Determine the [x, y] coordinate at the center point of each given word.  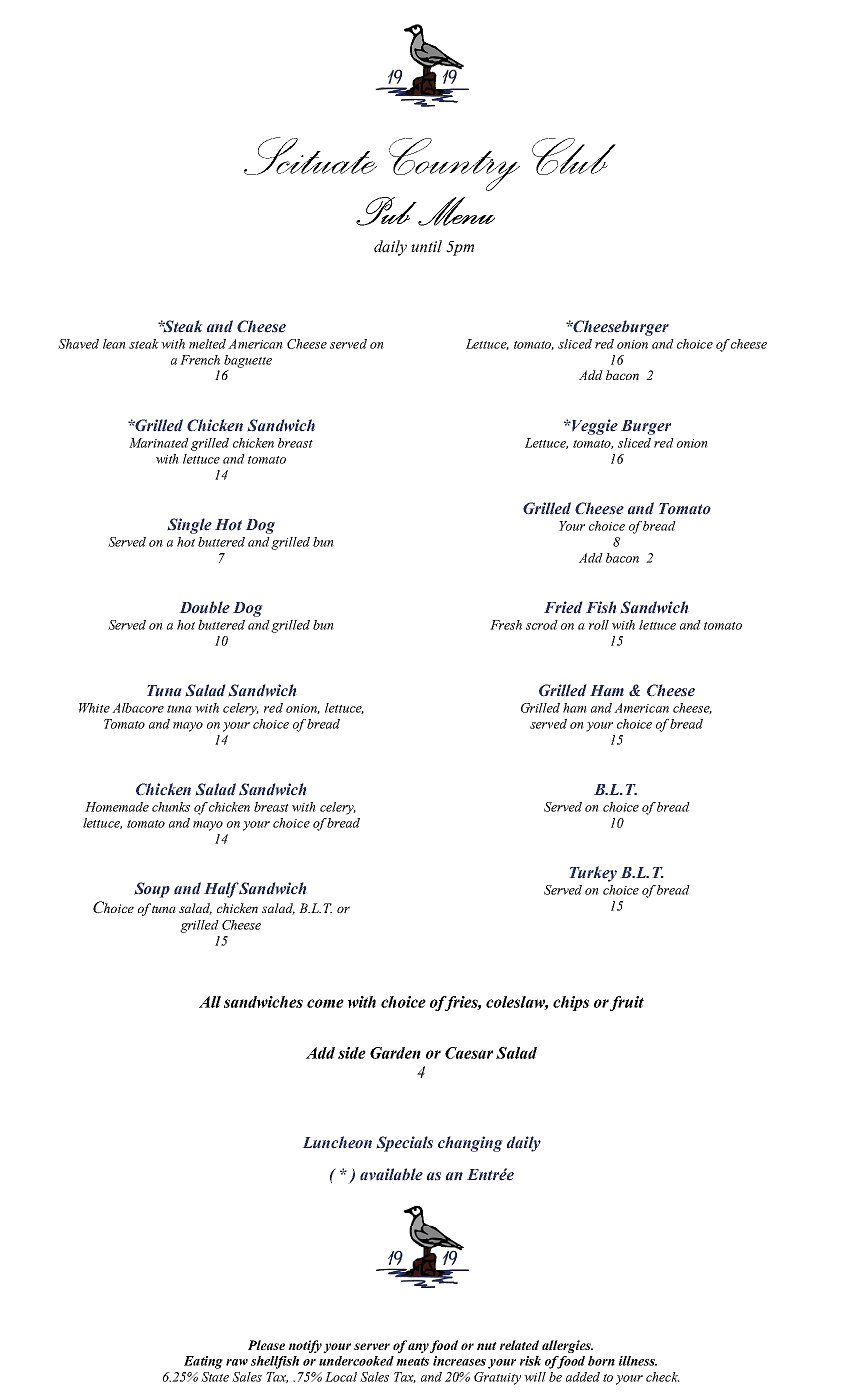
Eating [203, 1362]
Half [222, 890]
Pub [386, 211]
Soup [152, 890]
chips [571, 1003]
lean [114, 344]
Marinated [159, 443]
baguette [248, 361]
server [372, 1346]
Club [574, 156]
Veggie [594, 427]
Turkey [593, 874]
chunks [171, 807]
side [352, 1053]
